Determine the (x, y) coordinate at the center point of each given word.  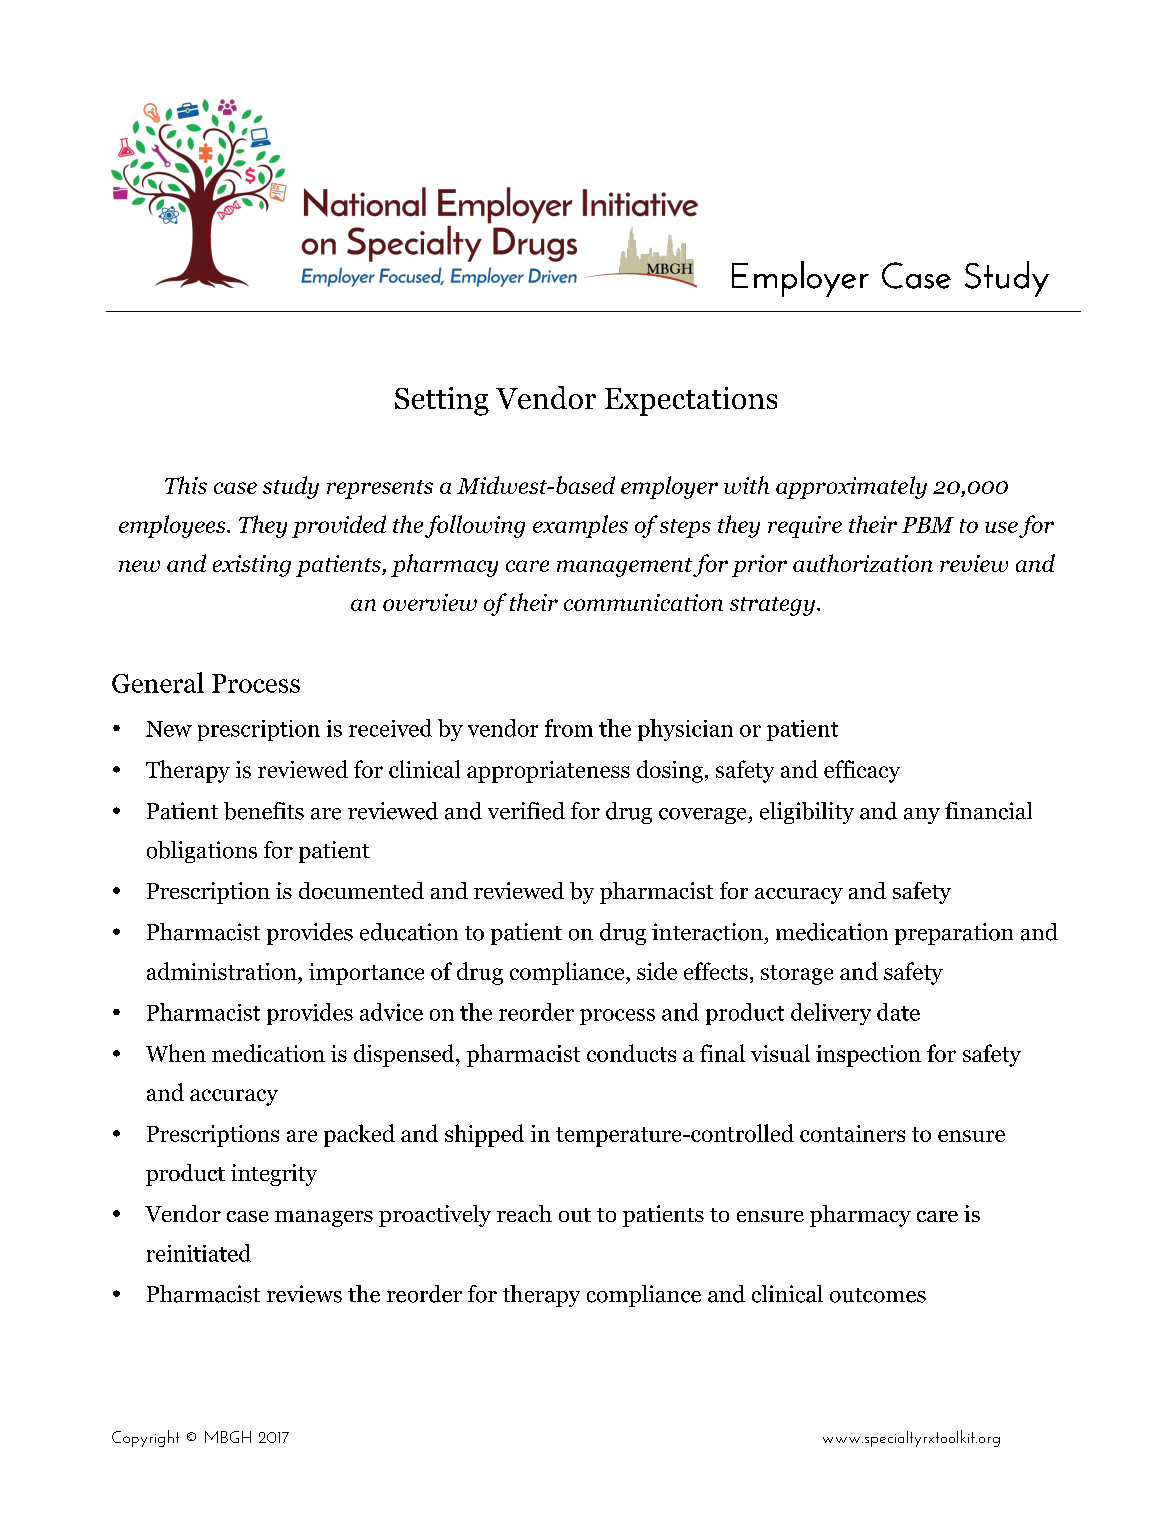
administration (223, 971)
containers (852, 1133)
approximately (851, 487)
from (569, 728)
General (158, 682)
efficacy (862, 771)
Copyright (145, 1438)
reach (524, 1213)
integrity (274, 1175)
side (657, 971)
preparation (954, 934)
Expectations (691, 401)
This (186, 485)
